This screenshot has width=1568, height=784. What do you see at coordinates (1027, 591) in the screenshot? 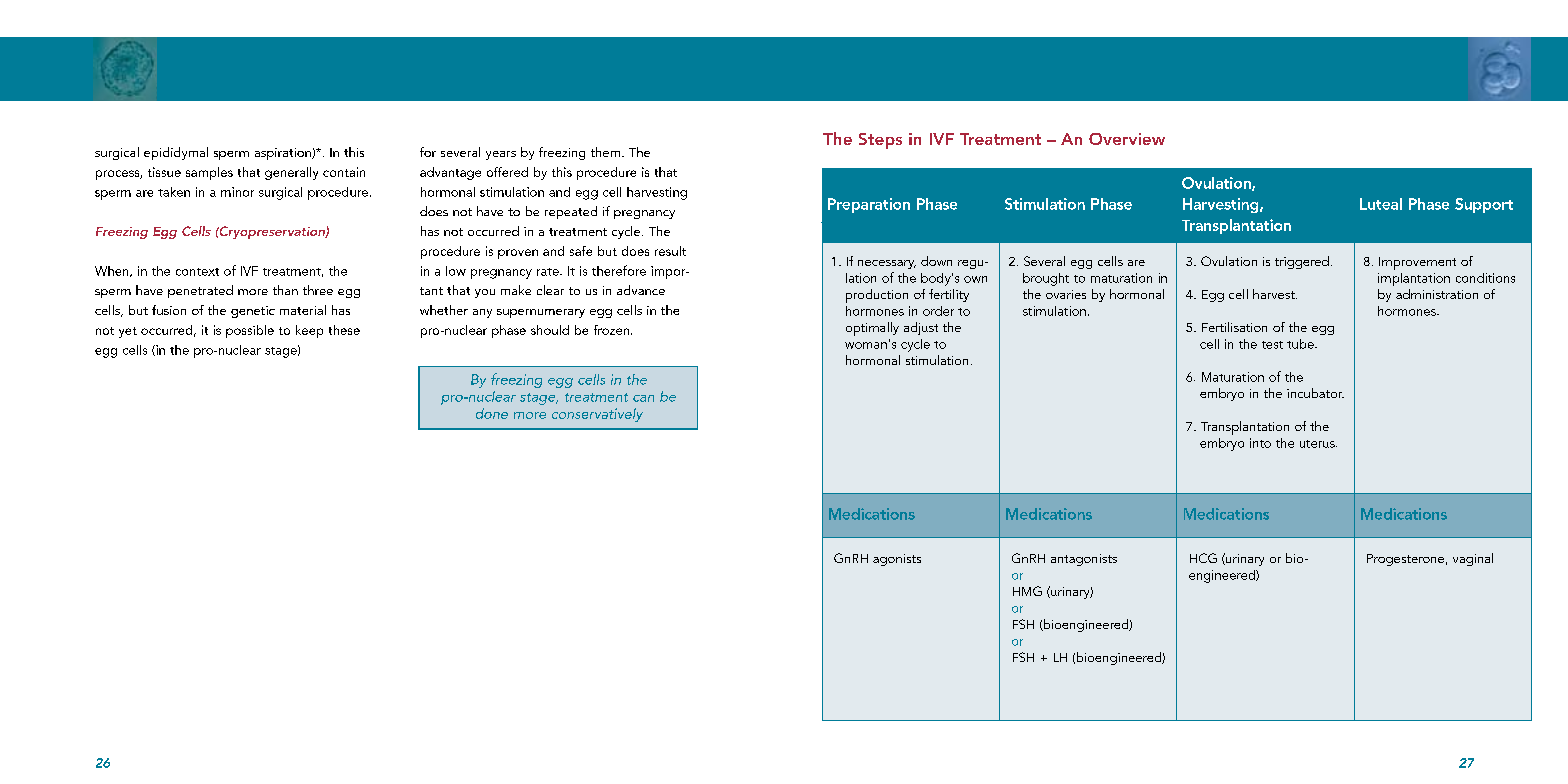
I see `HMG` at bounding box center [1027, 591].
